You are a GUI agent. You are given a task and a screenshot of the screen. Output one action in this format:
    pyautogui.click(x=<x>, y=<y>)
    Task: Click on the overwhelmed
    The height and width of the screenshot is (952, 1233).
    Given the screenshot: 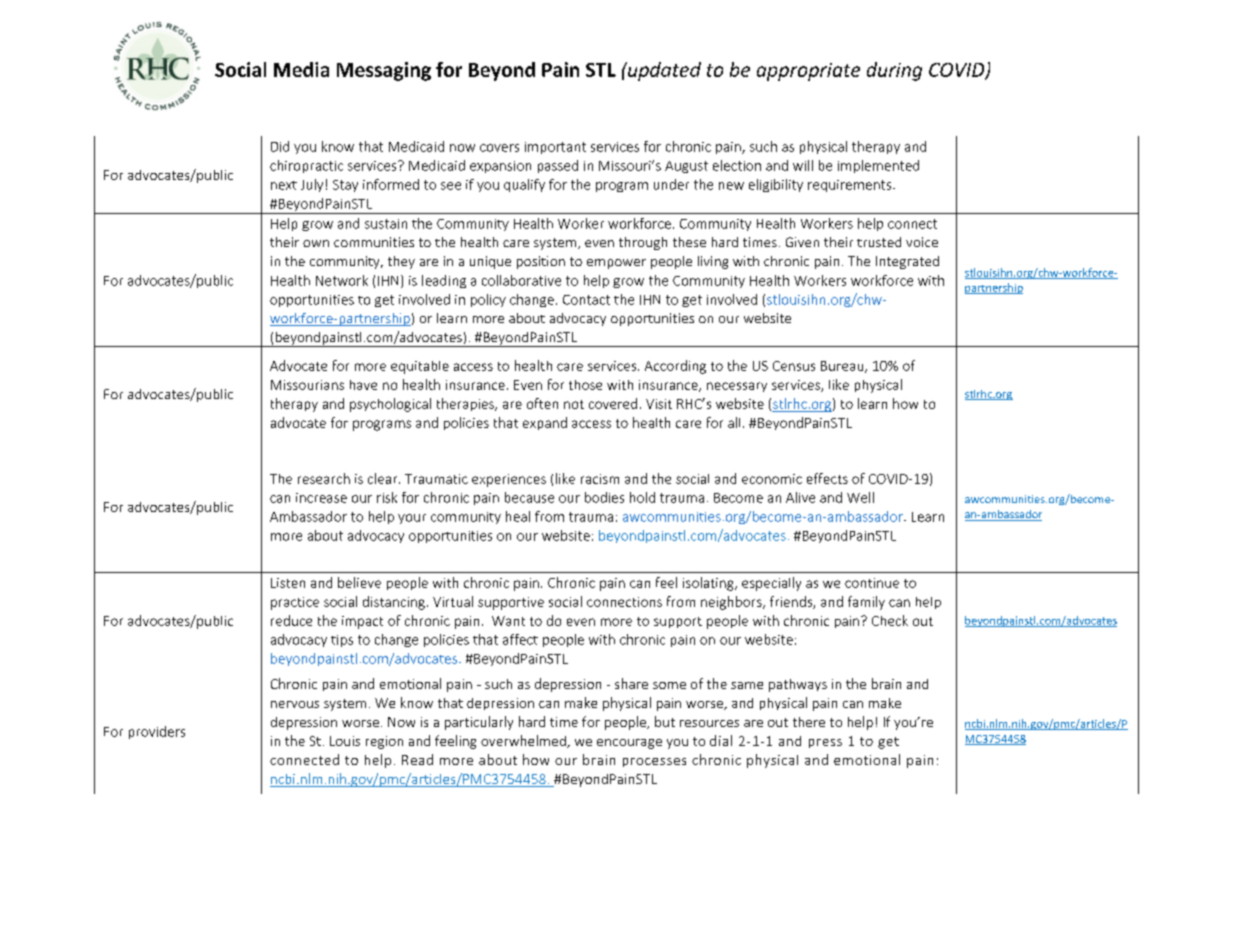 What is the action you would take?
    pyautogui.click(x=524, y=741)
